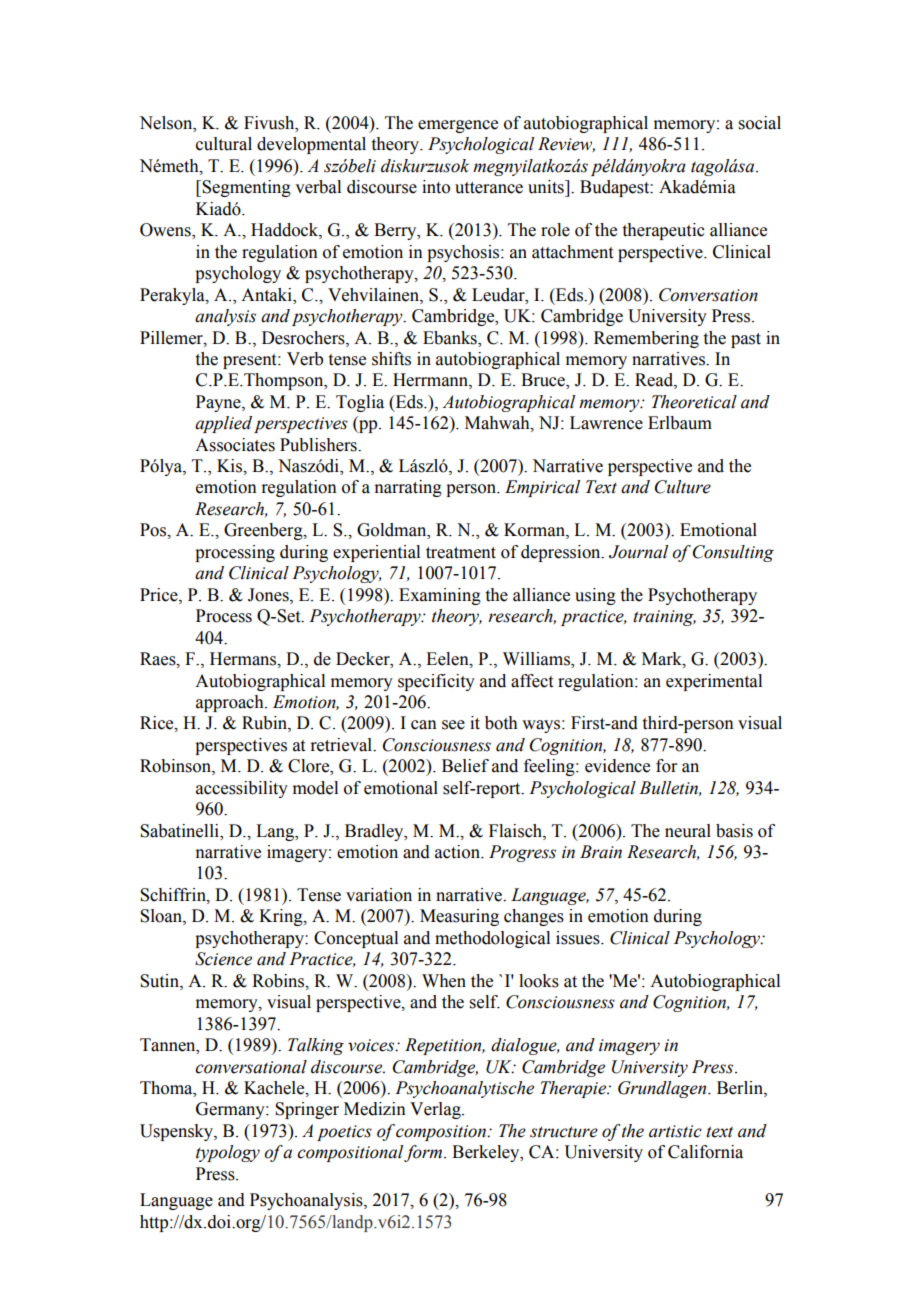 The height and width of the screenshot is (1308, 924). Describe the element at coordinates (235, 445) in the screenshot. I see `Associates` at that location.
